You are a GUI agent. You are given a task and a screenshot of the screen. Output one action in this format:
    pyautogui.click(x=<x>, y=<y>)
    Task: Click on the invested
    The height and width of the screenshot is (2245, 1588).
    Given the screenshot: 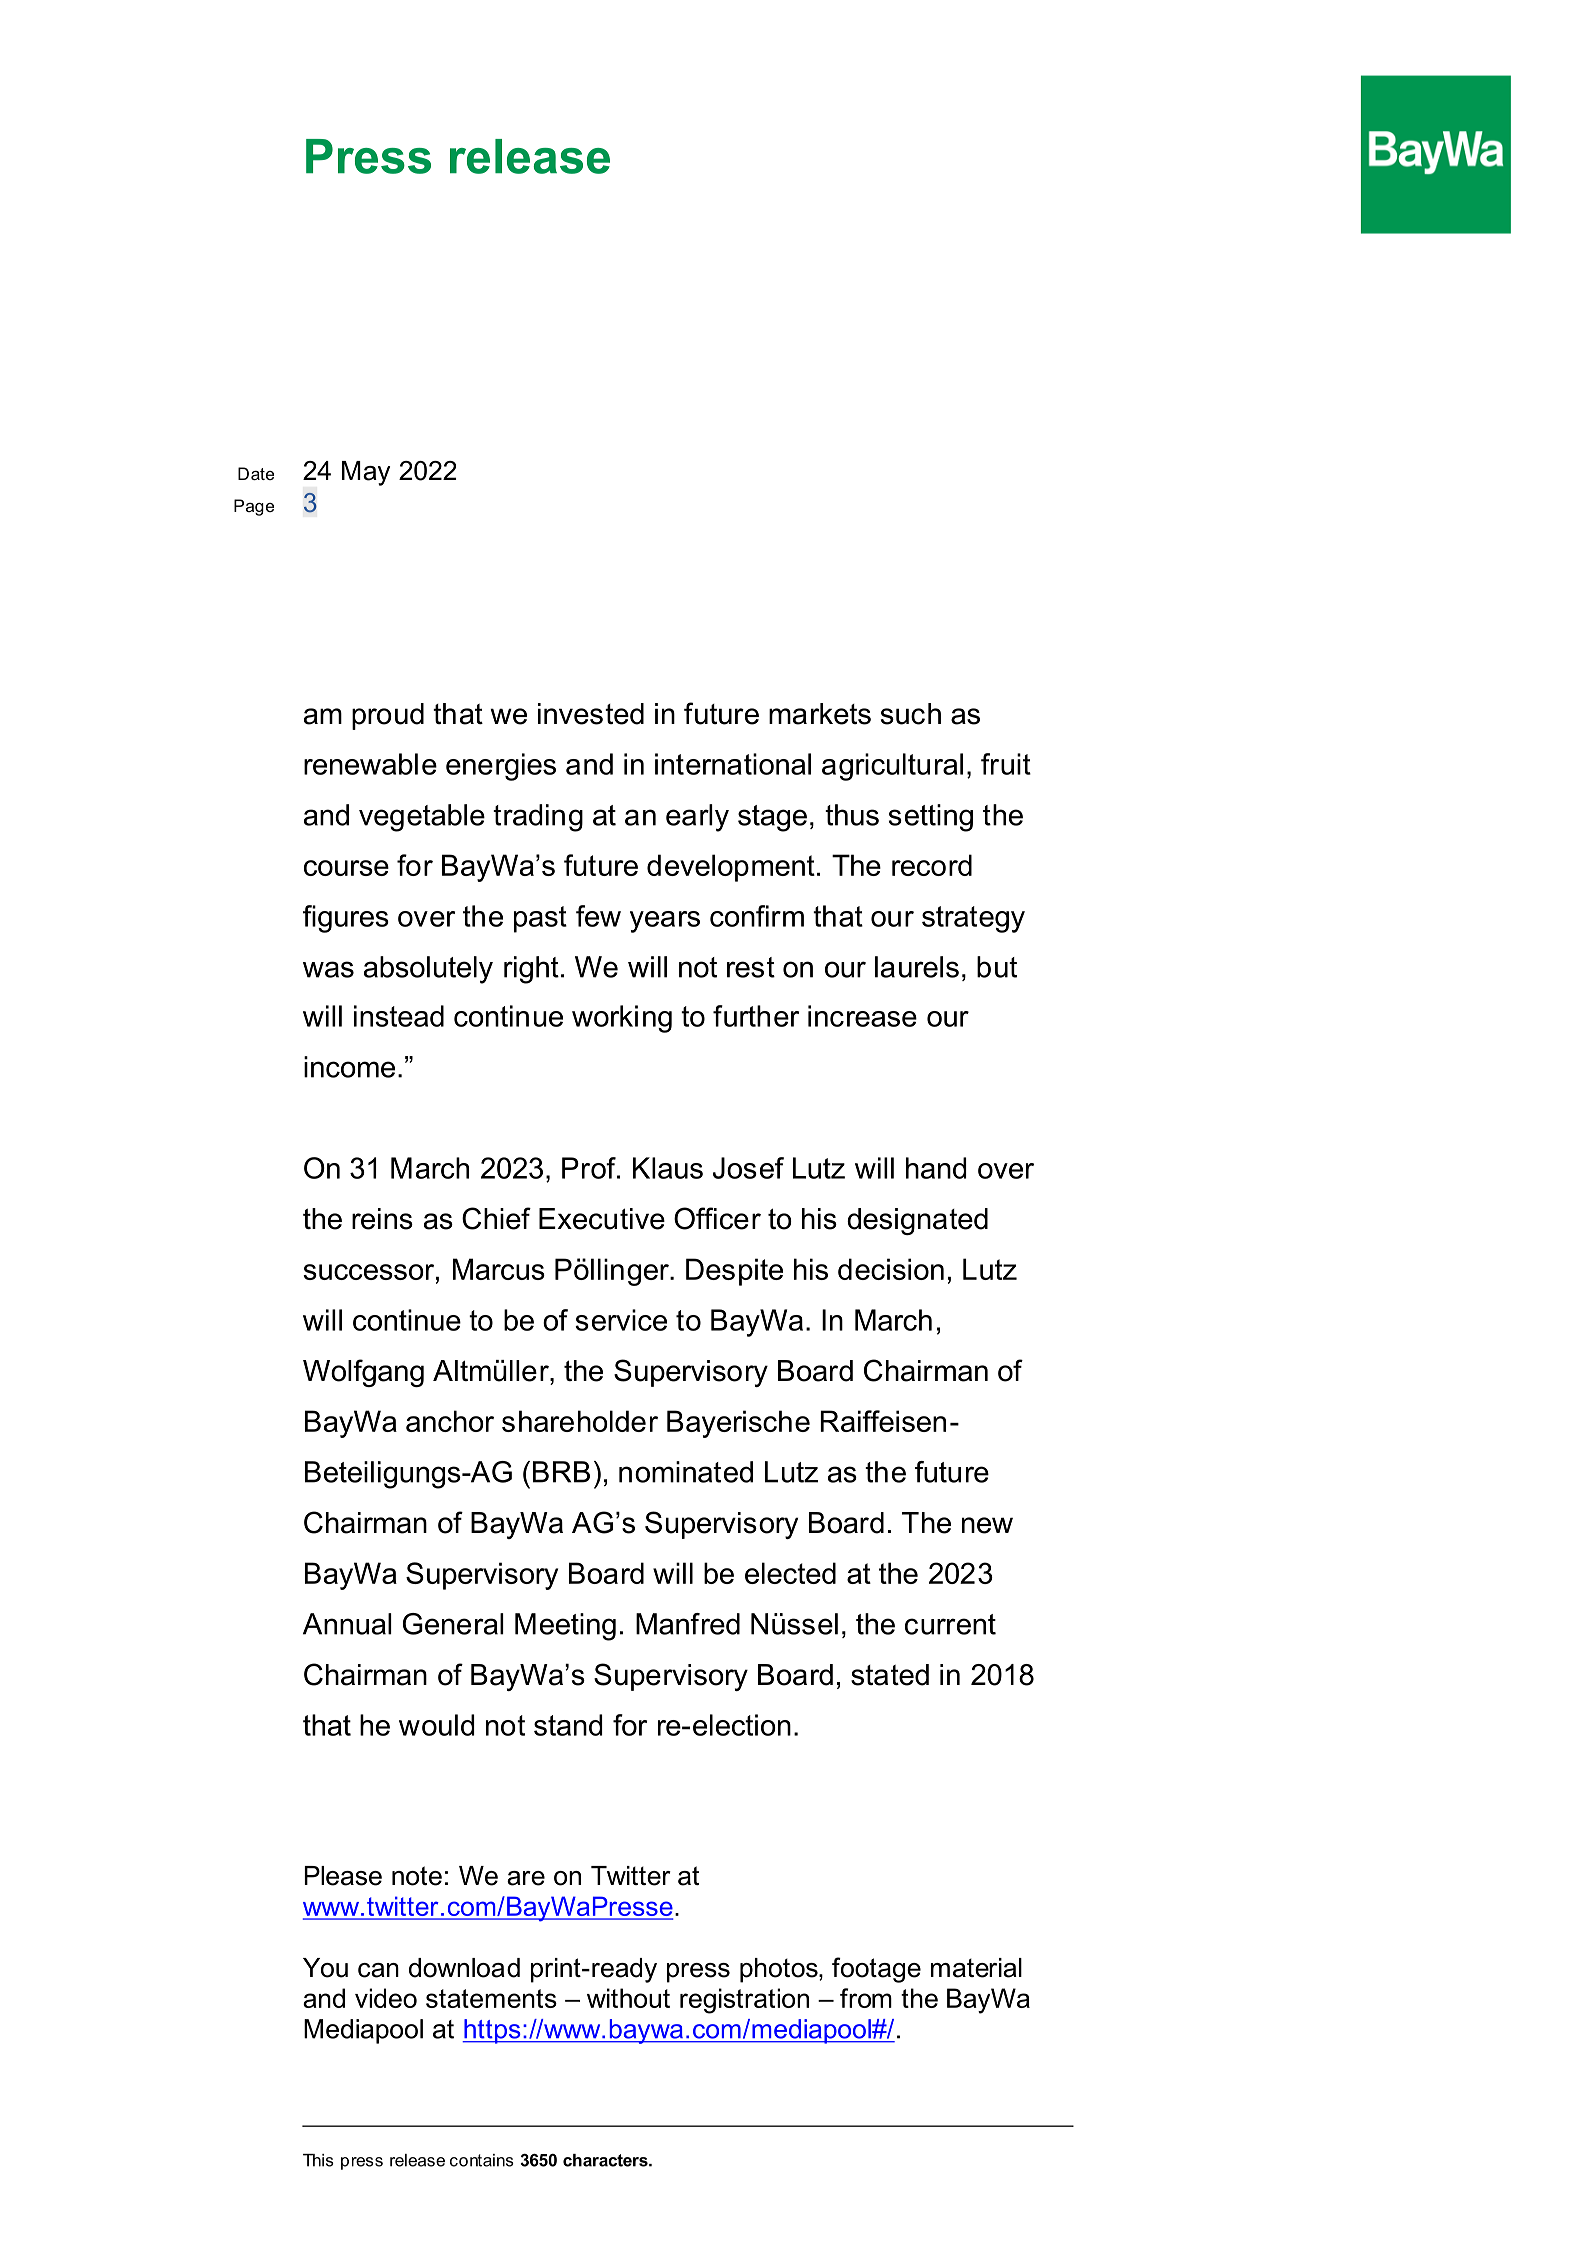 What is the action you would take?
    pyautogui.click(x=591, y=714)
